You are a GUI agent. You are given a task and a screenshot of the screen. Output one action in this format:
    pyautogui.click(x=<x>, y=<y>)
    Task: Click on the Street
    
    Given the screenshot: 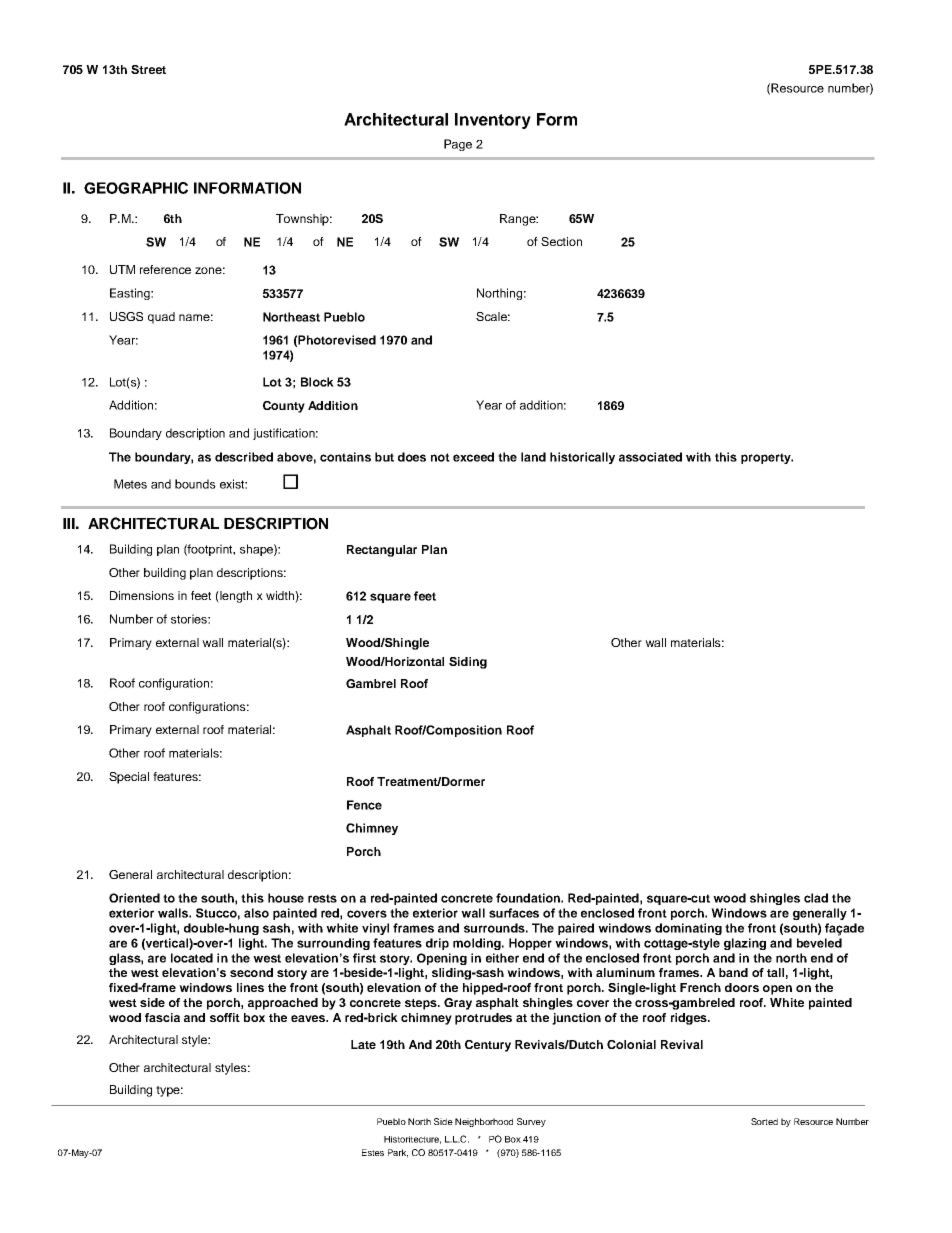 What is the action you would take?
    pyautogui.click(x=148, y=69)
